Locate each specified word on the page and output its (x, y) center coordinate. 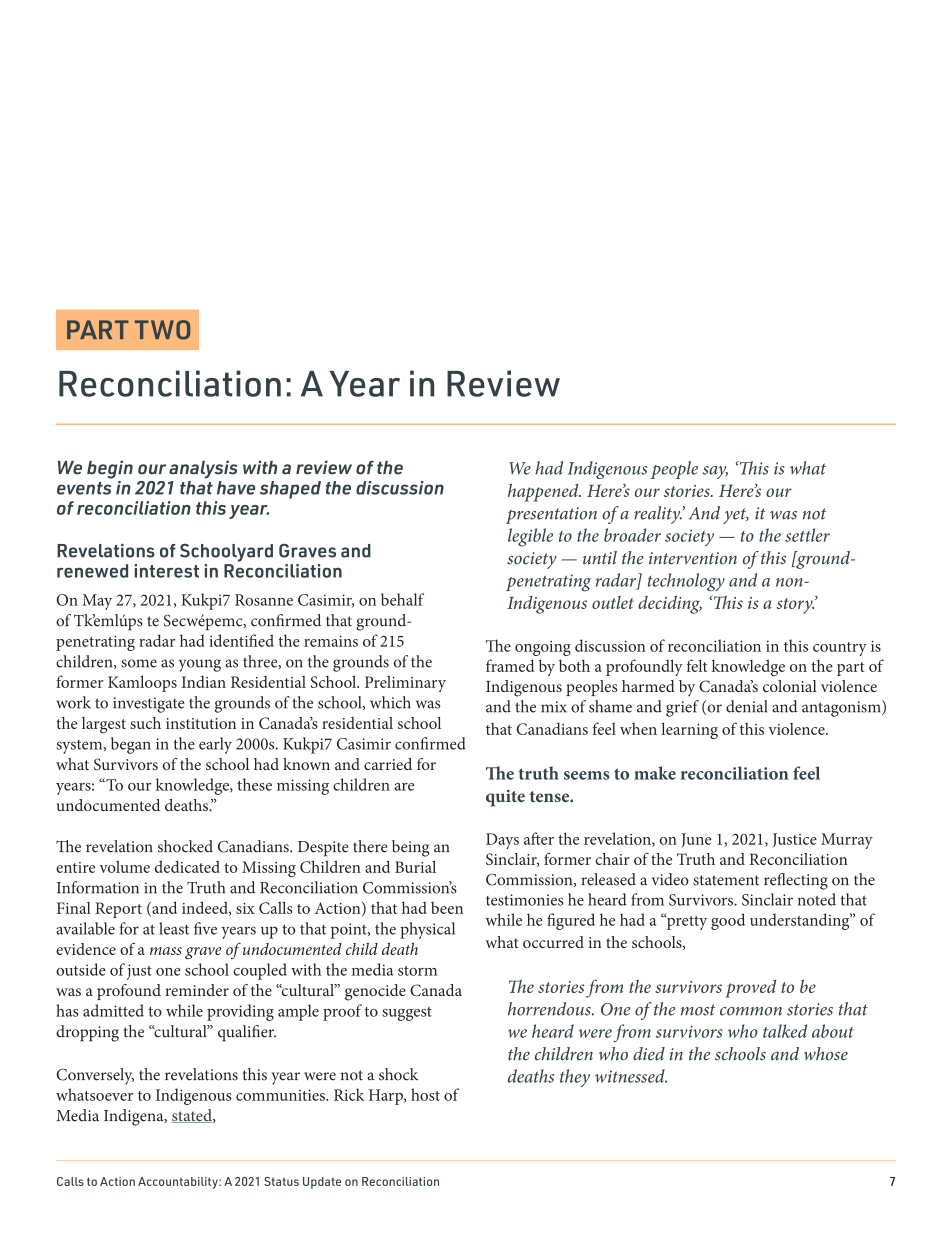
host (425, 1094)
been (447, 908)
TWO (162, 330)
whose (826, 1054)
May (97, 602)
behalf (402, 599)
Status (281, 1181)
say (715, 472)
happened (544, 492)
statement (726, 880)
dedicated (187, 866)
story (795, 606)
